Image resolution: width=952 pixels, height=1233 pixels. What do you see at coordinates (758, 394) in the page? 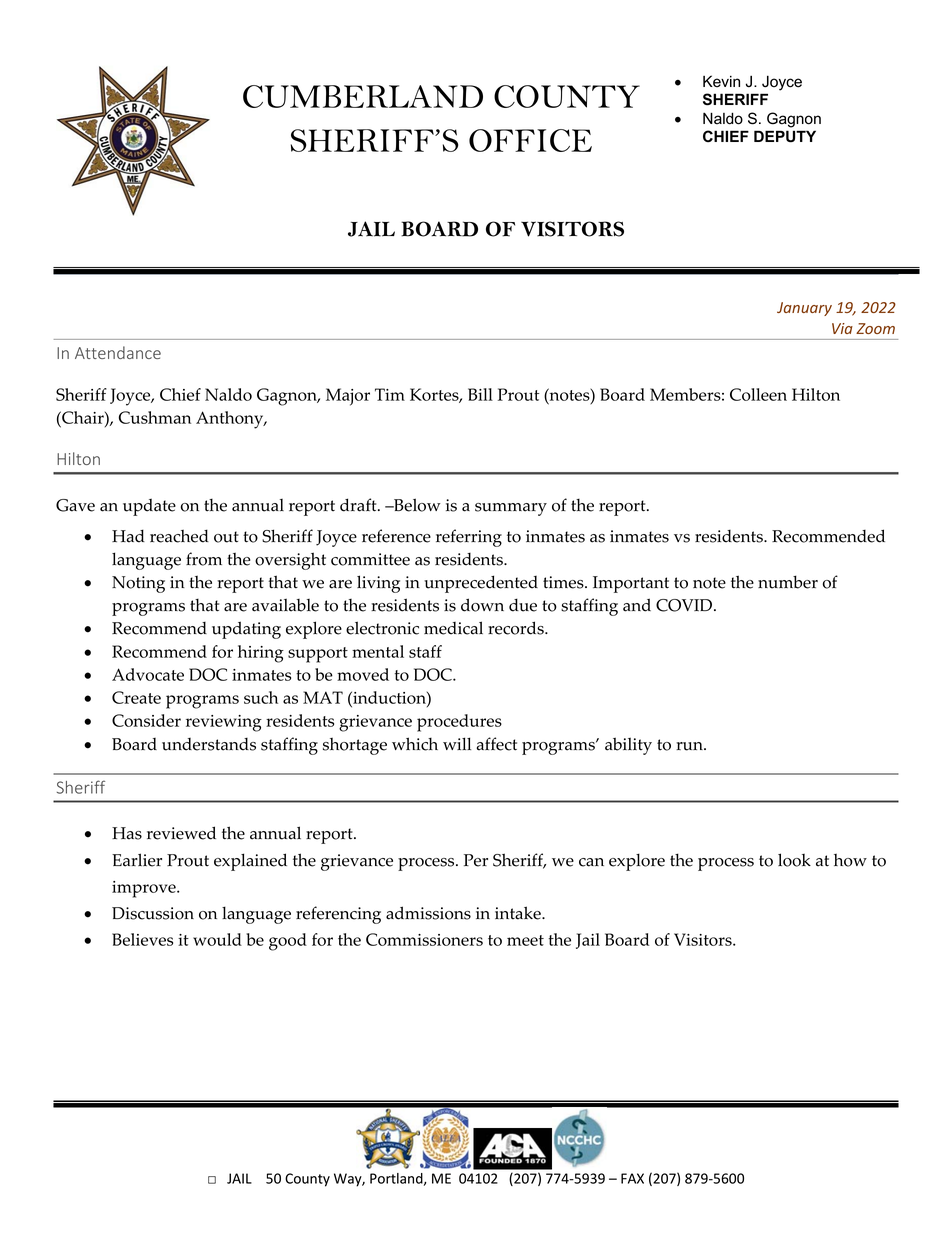
I see `Colleen` at bounding box center [758, 394].
